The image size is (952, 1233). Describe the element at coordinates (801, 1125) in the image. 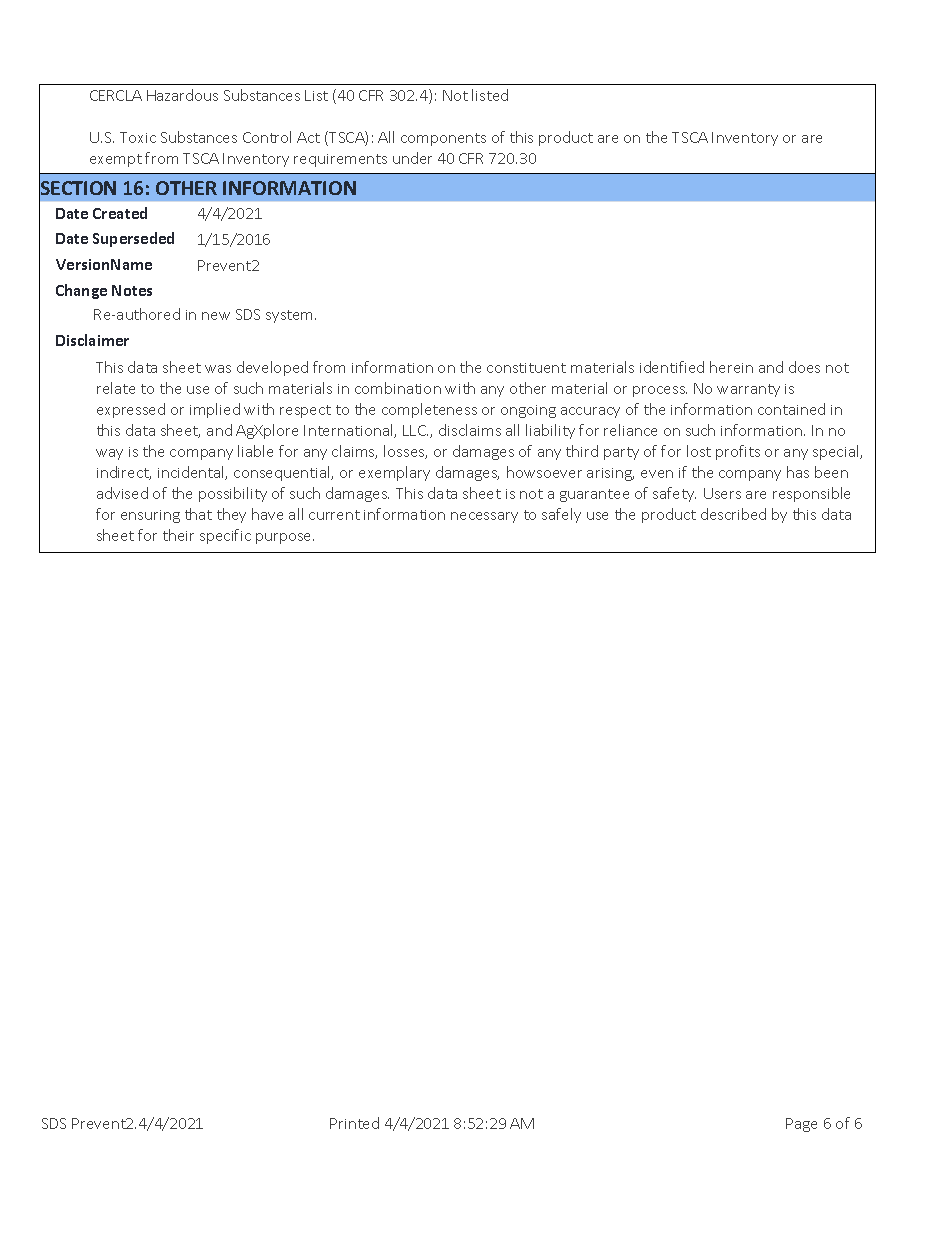

I see `Page` at that location.
